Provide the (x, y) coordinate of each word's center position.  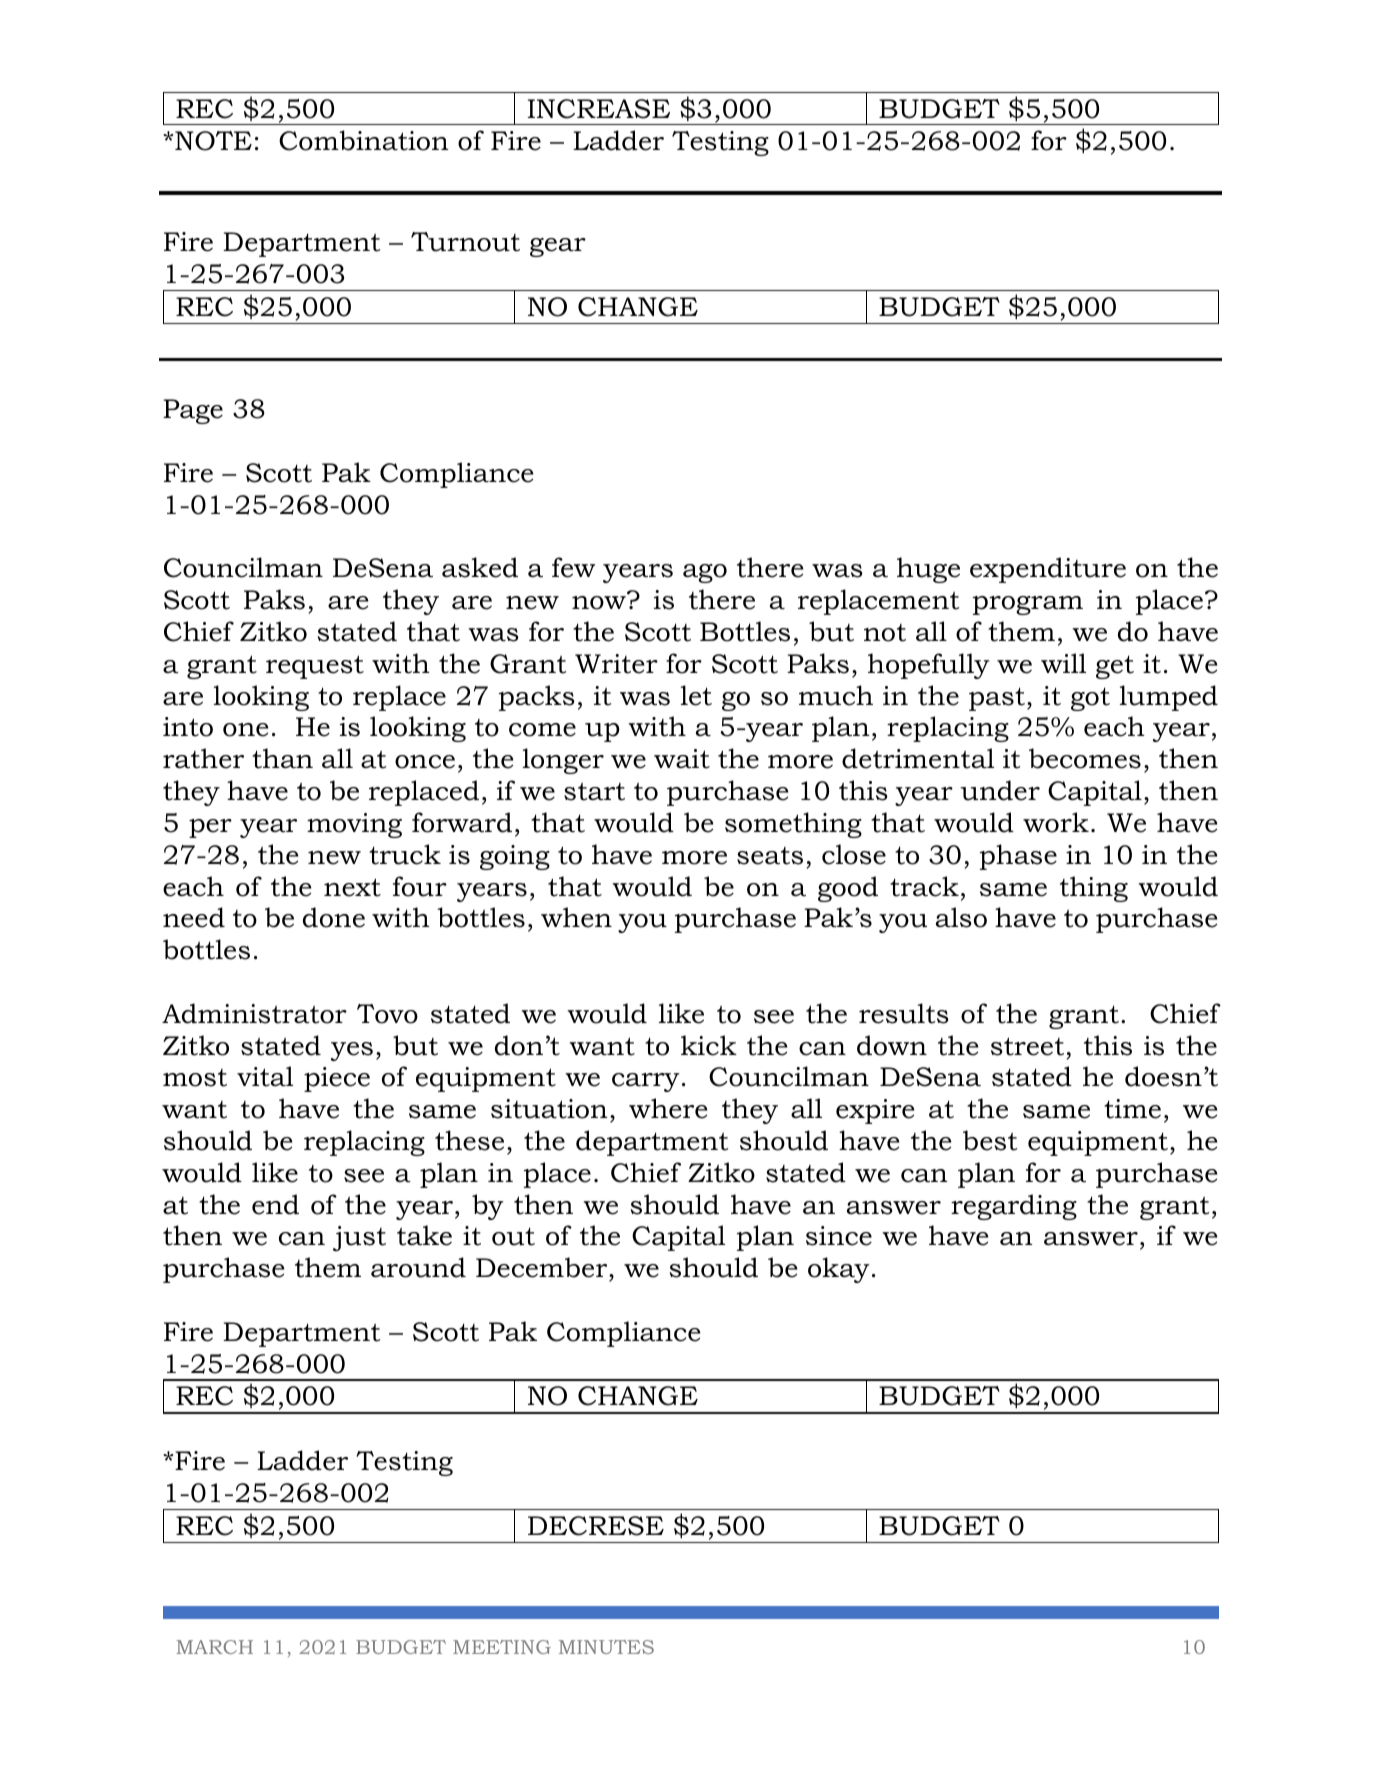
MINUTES (606, 1647)
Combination (364, 140)
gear (558, 247)
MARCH (214, 1647)
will (1063, 663)
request (315, 667)
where (668, 1108)
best (990, 1140)
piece (337, 1079)
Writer (616, 664)
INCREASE (599, 109)
